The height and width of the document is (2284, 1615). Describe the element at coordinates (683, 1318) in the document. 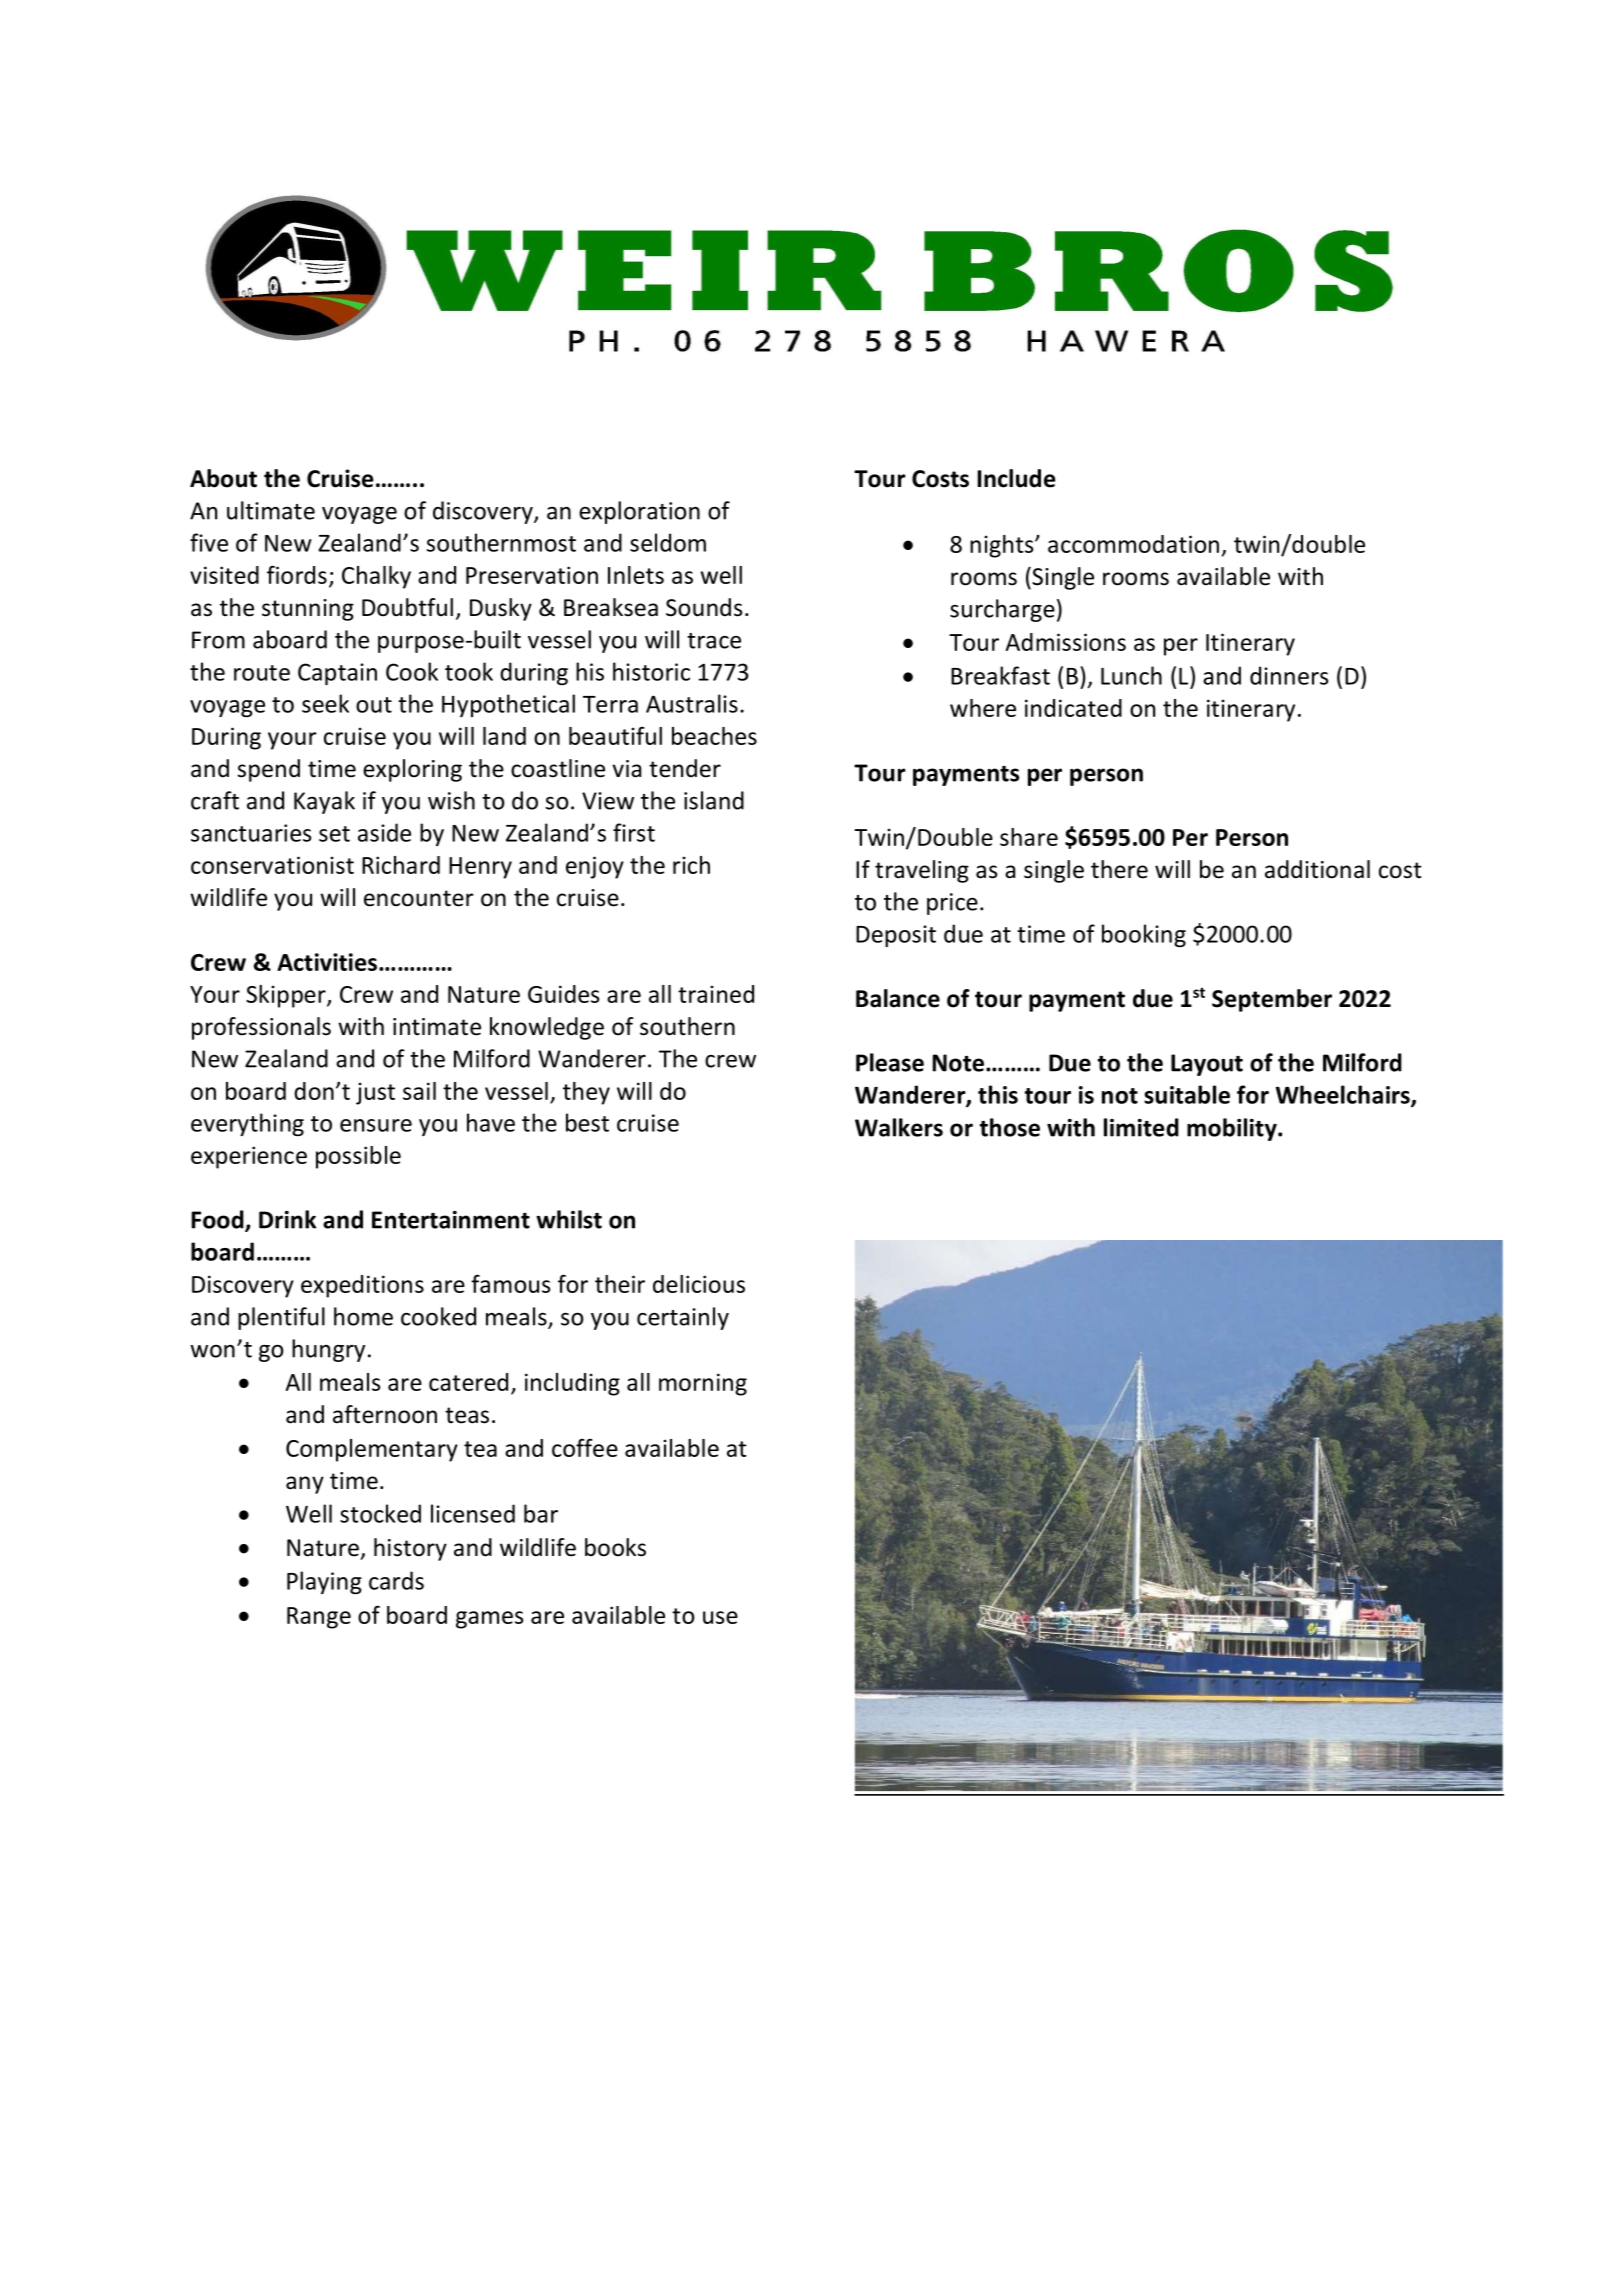

I see `certainly` at that location.
